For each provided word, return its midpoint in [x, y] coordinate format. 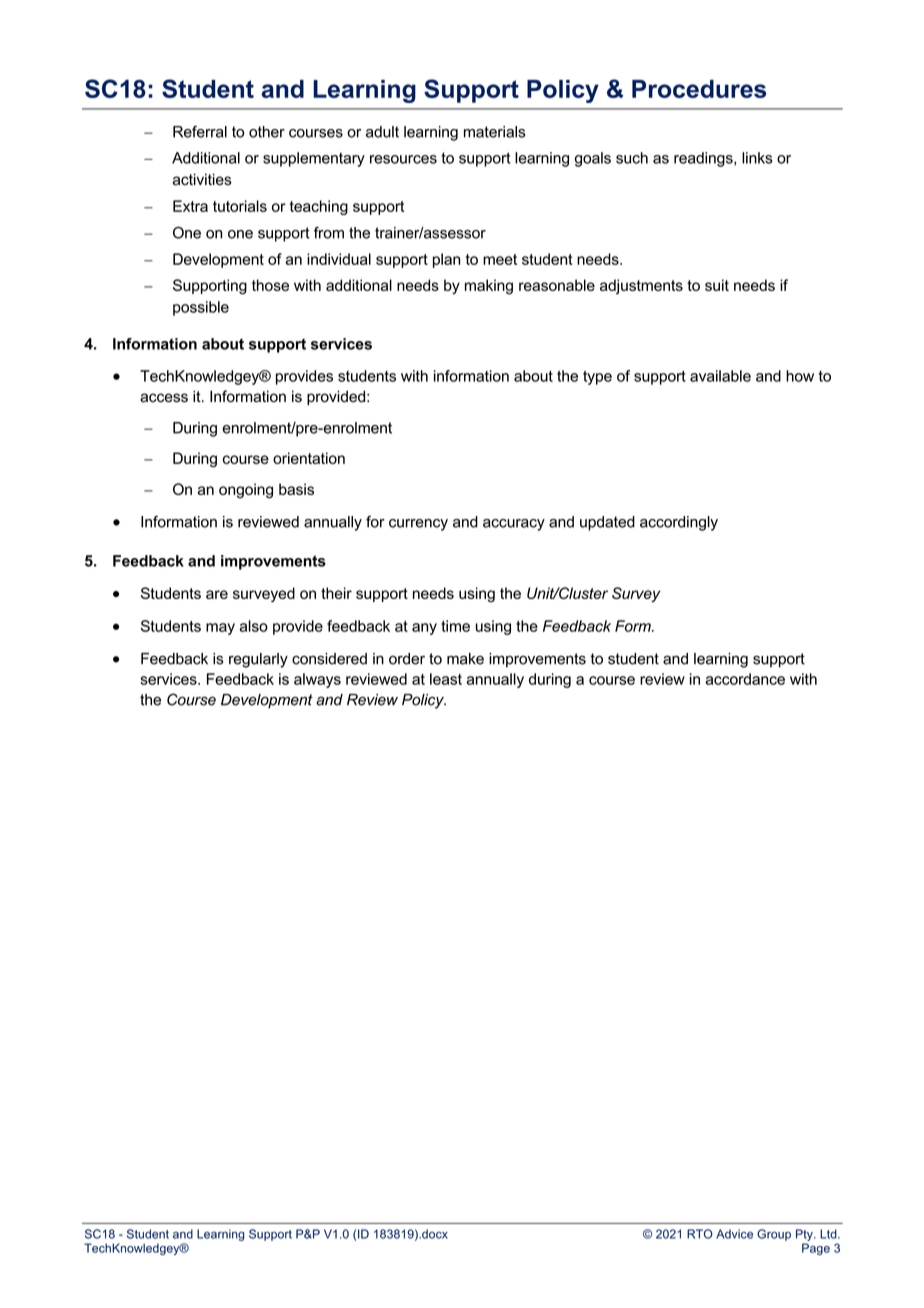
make [465, 659]
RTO [700, 1234]
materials [495, 132]
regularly [258, 660]
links [757, 158]
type [597, 378]
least [446, 679]
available [720, 376]
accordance [745, 679]
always [317, 680]
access [164, 398]
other [267, 132]
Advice [734, 1234]
